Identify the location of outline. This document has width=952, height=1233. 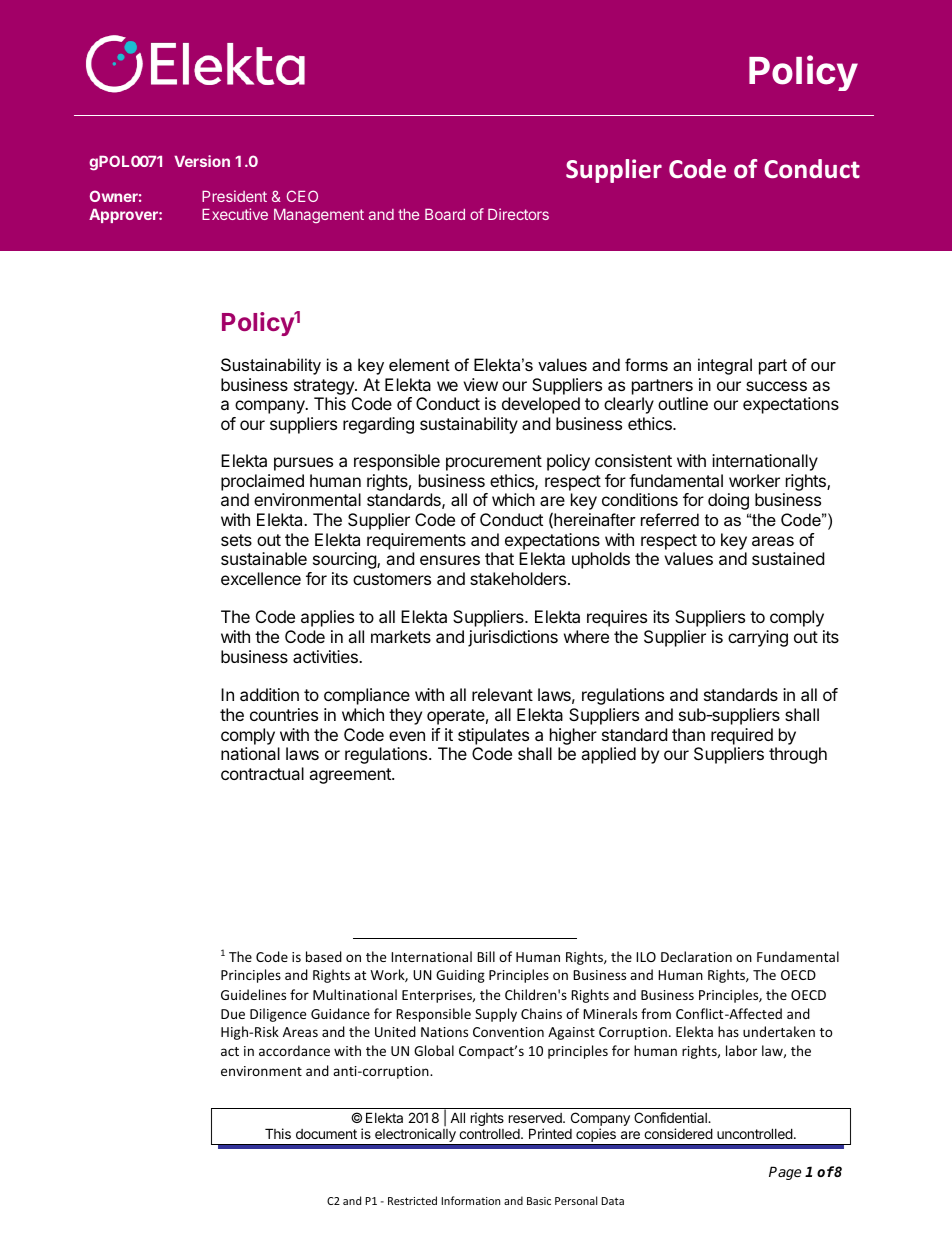
(683, 403).
